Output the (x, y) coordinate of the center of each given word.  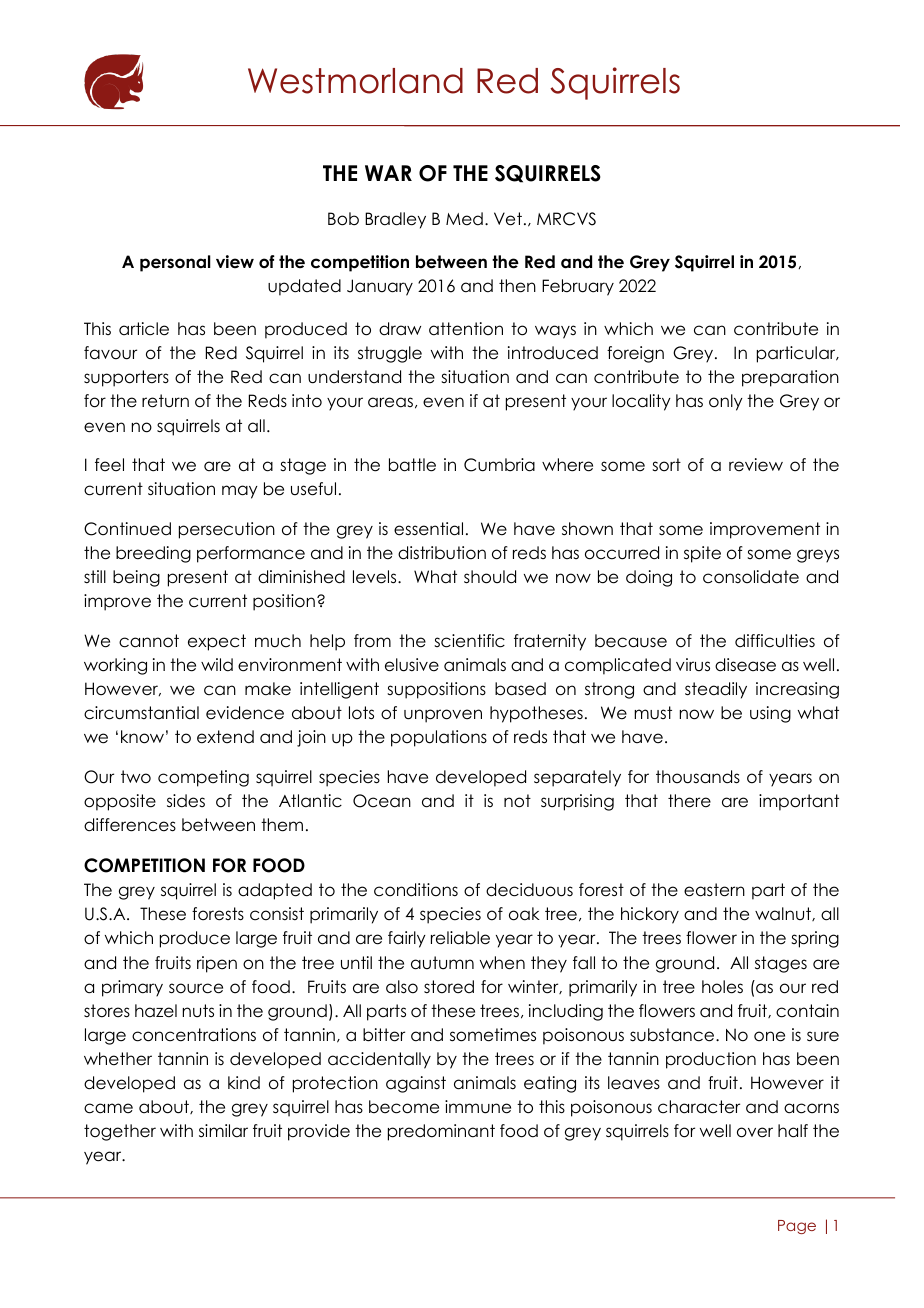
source (196, 988)
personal (175, 263)
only (726, 402)
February (578, 287)
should (490, 577)
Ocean (382, 801)
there (689, 801)
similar (223, 1131)
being (136, 578)
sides (186, 801)
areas (390, 402)
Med (464, 219)
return (165, 401)
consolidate (751, 577)
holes (722, 987)
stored (449, 987)
